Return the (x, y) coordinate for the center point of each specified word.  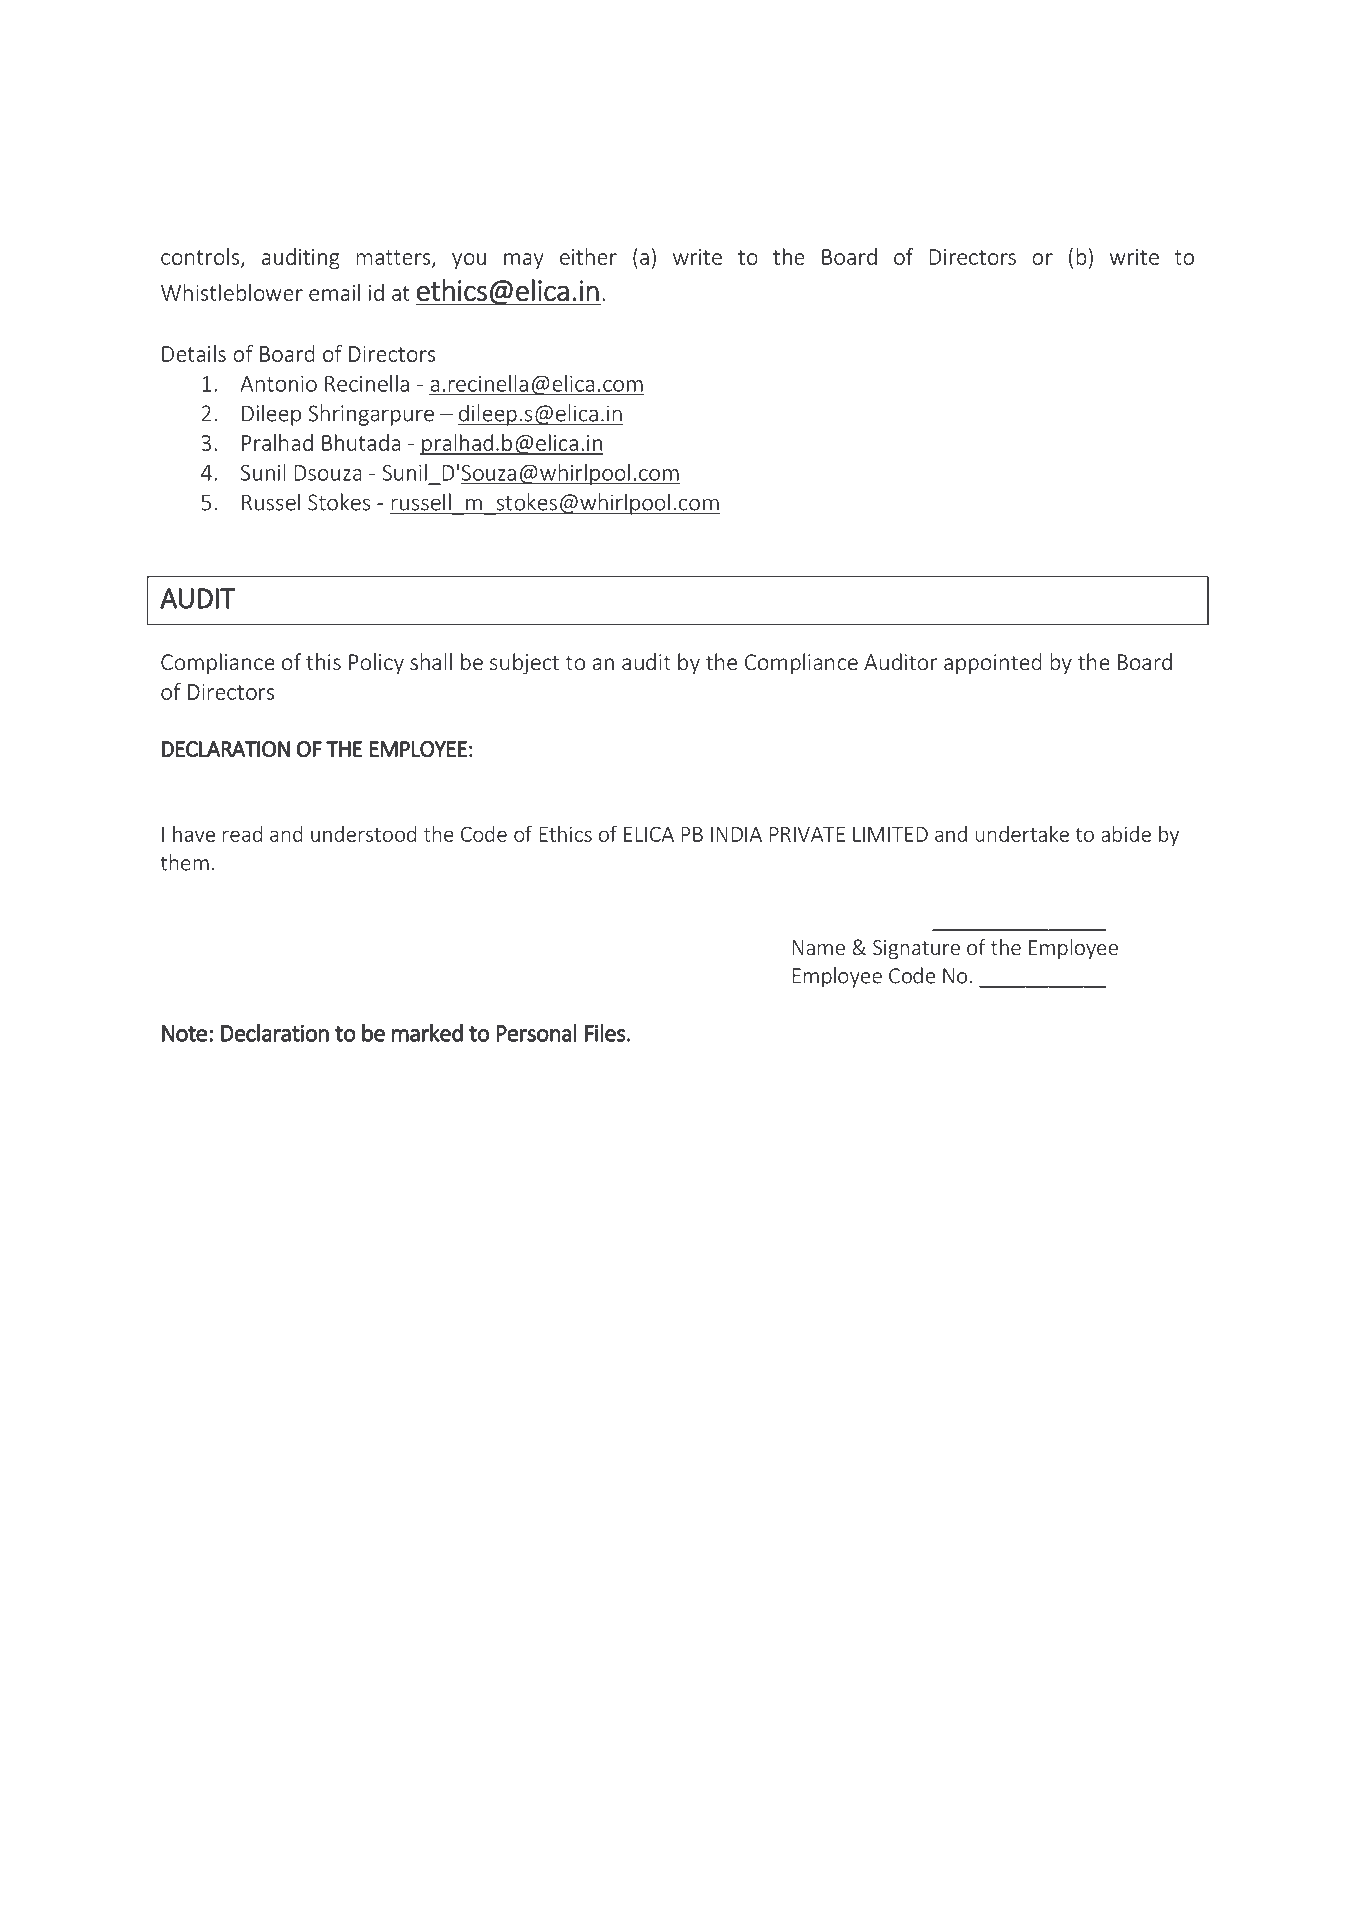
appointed (993, 664)
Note (184, 1033)
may (524, 261)
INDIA (736, 834)
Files (605, 1033)
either (588, 256)
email (334, 292)
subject (524, 664)
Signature (916, 949)
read (242, 834)
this (323, 661)
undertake (1022, 834)
